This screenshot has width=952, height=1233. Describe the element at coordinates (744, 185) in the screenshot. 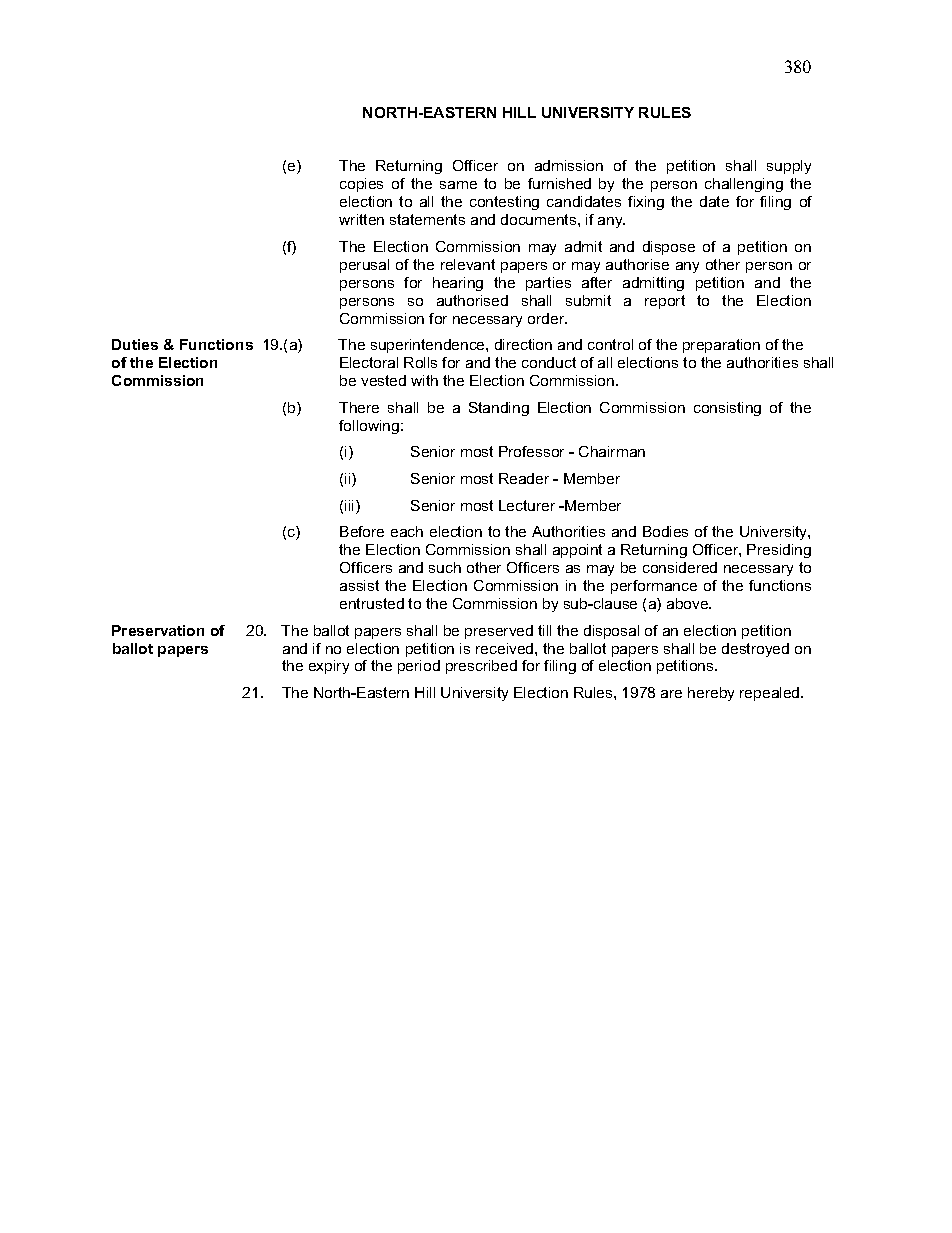

I see `challenging` at that location.
